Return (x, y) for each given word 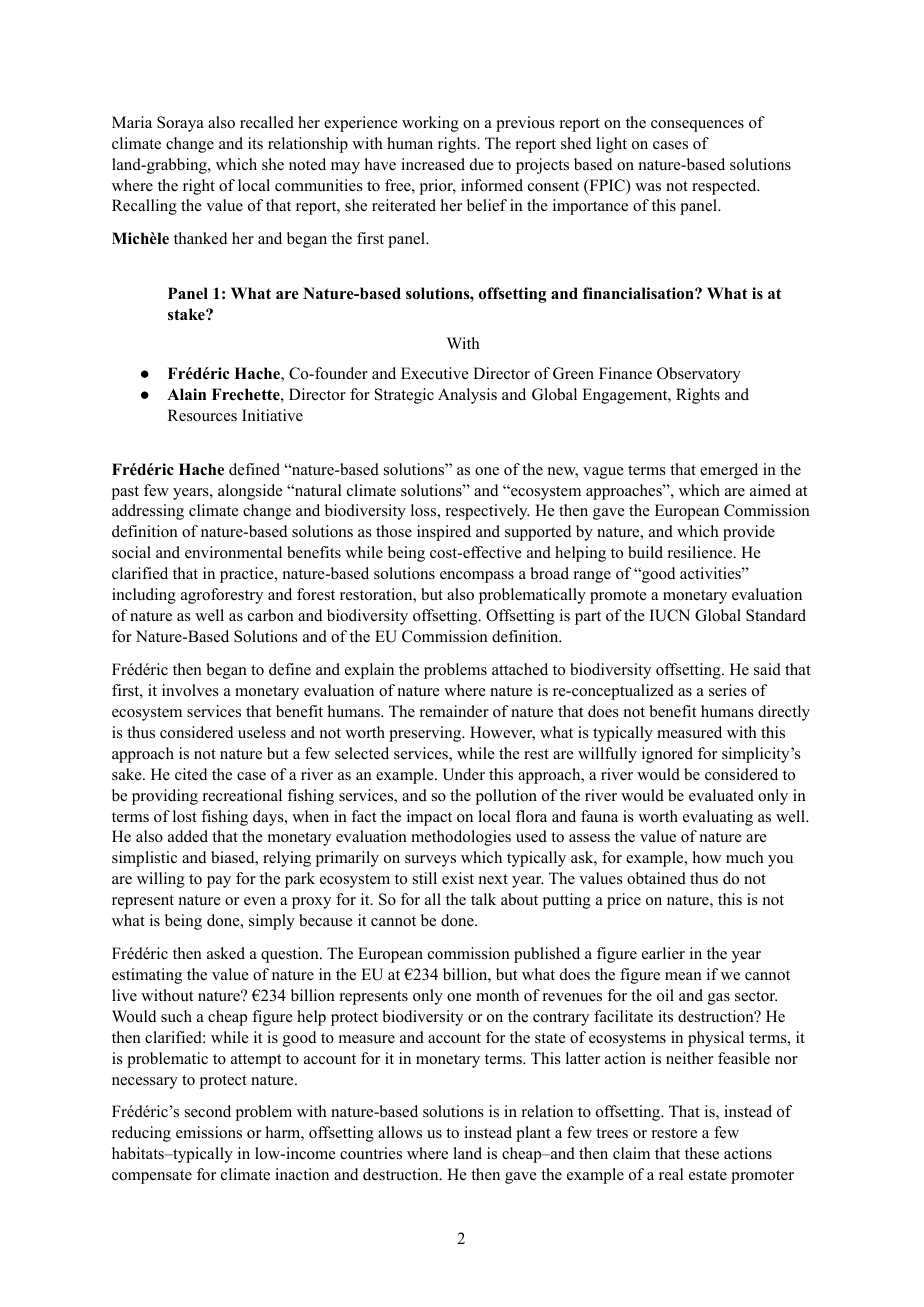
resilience (701, 552)
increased (433, 164)
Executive (435, 373)
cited (191, 774)
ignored (667, 755)
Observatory (699, 375)
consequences (697, 126)
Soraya (180, 124)
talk (483, 899)
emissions (209, 1132)
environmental (233, 552)
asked (226, 953)
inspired (444, 533)
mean (683, 976)
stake (187, 314)
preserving (426, 734)
